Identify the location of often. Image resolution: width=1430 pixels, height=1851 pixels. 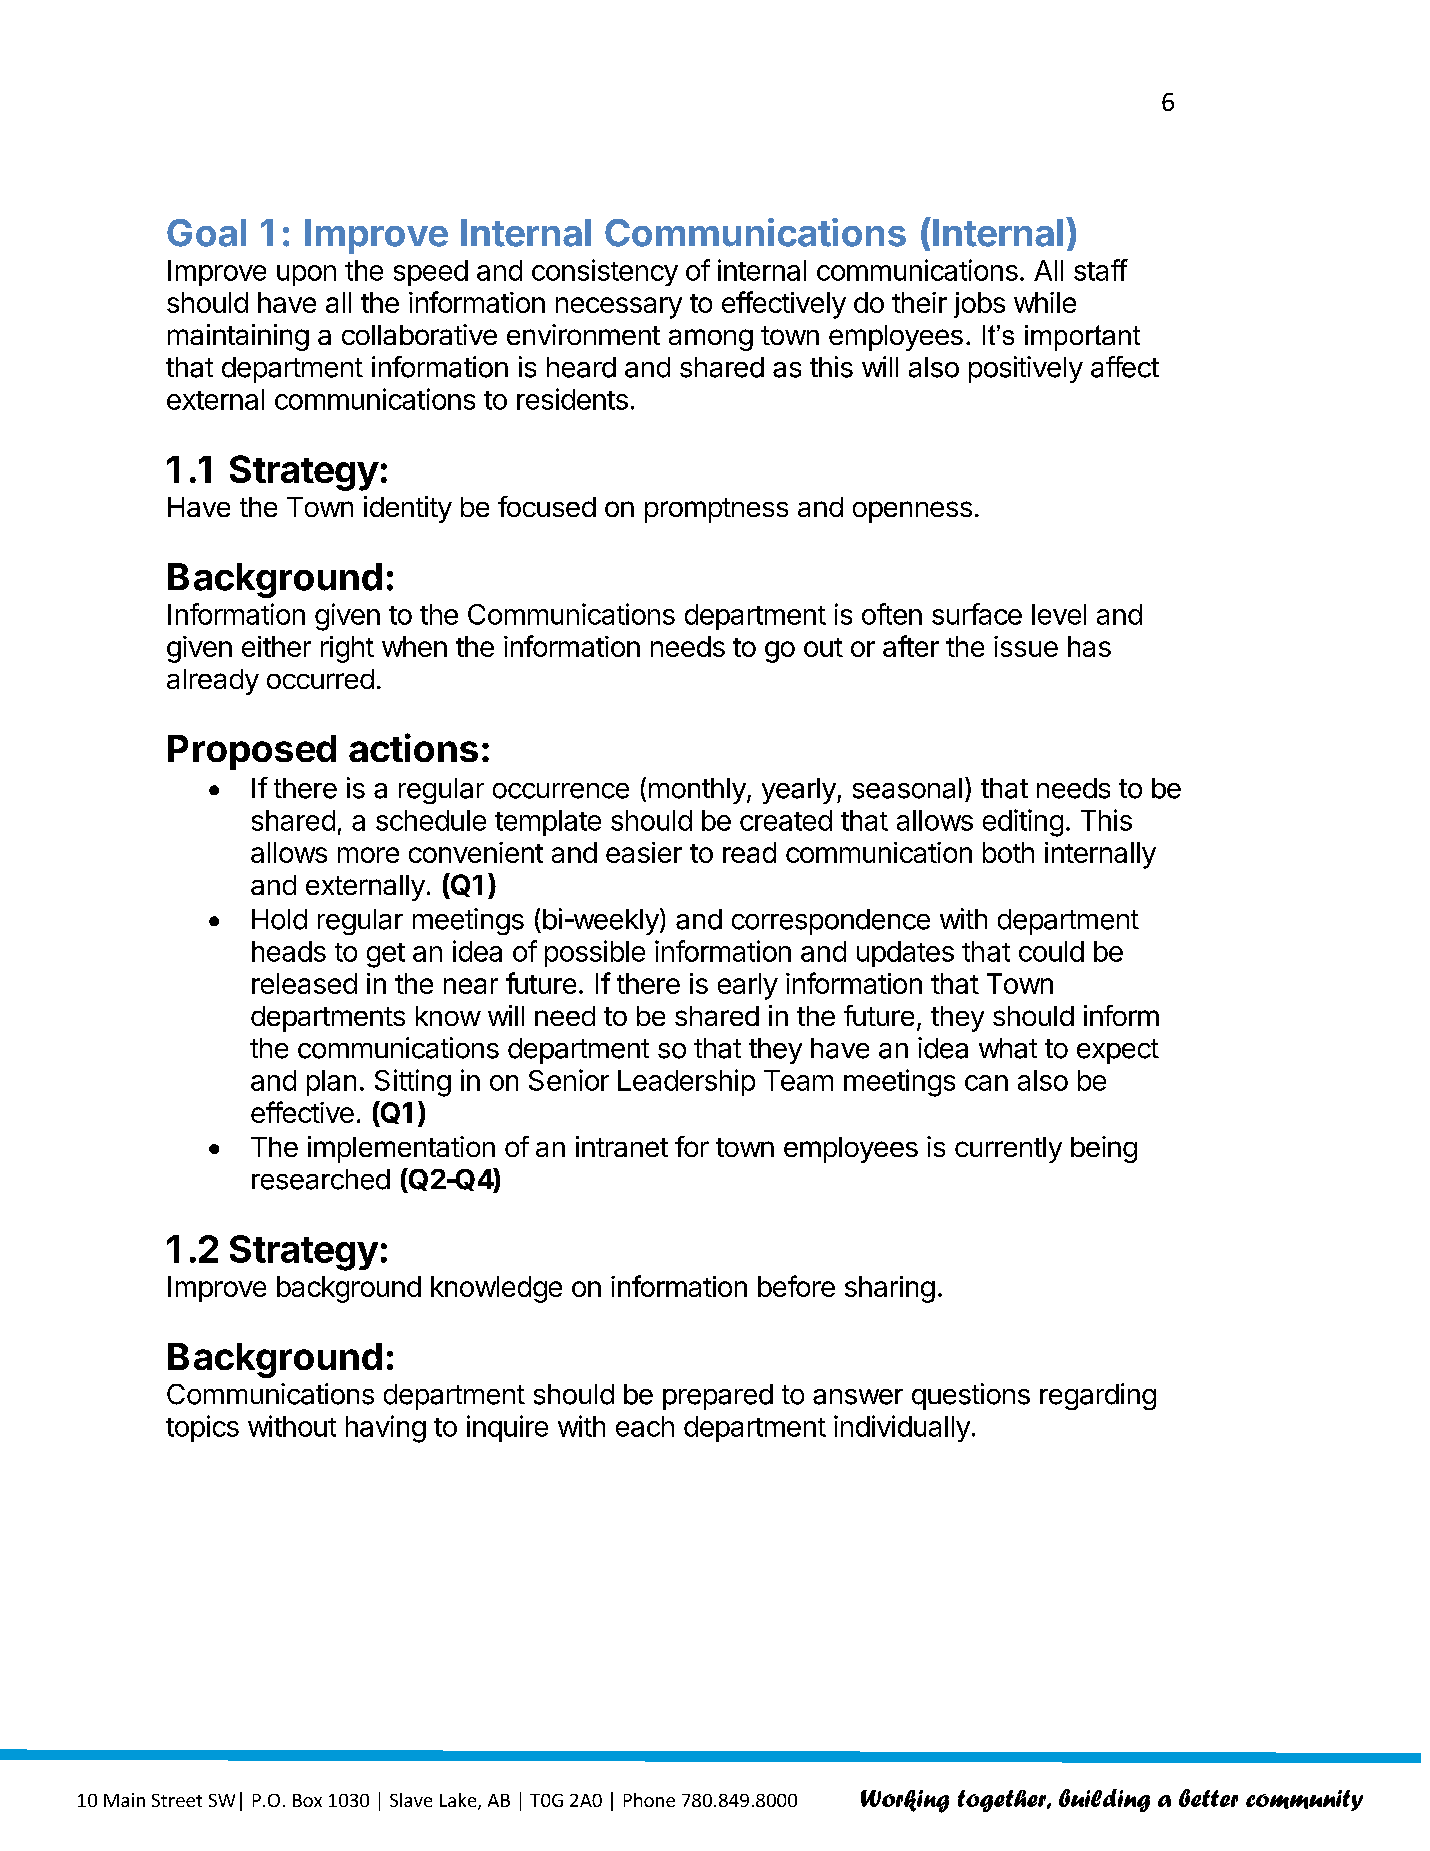
(892, 614).
